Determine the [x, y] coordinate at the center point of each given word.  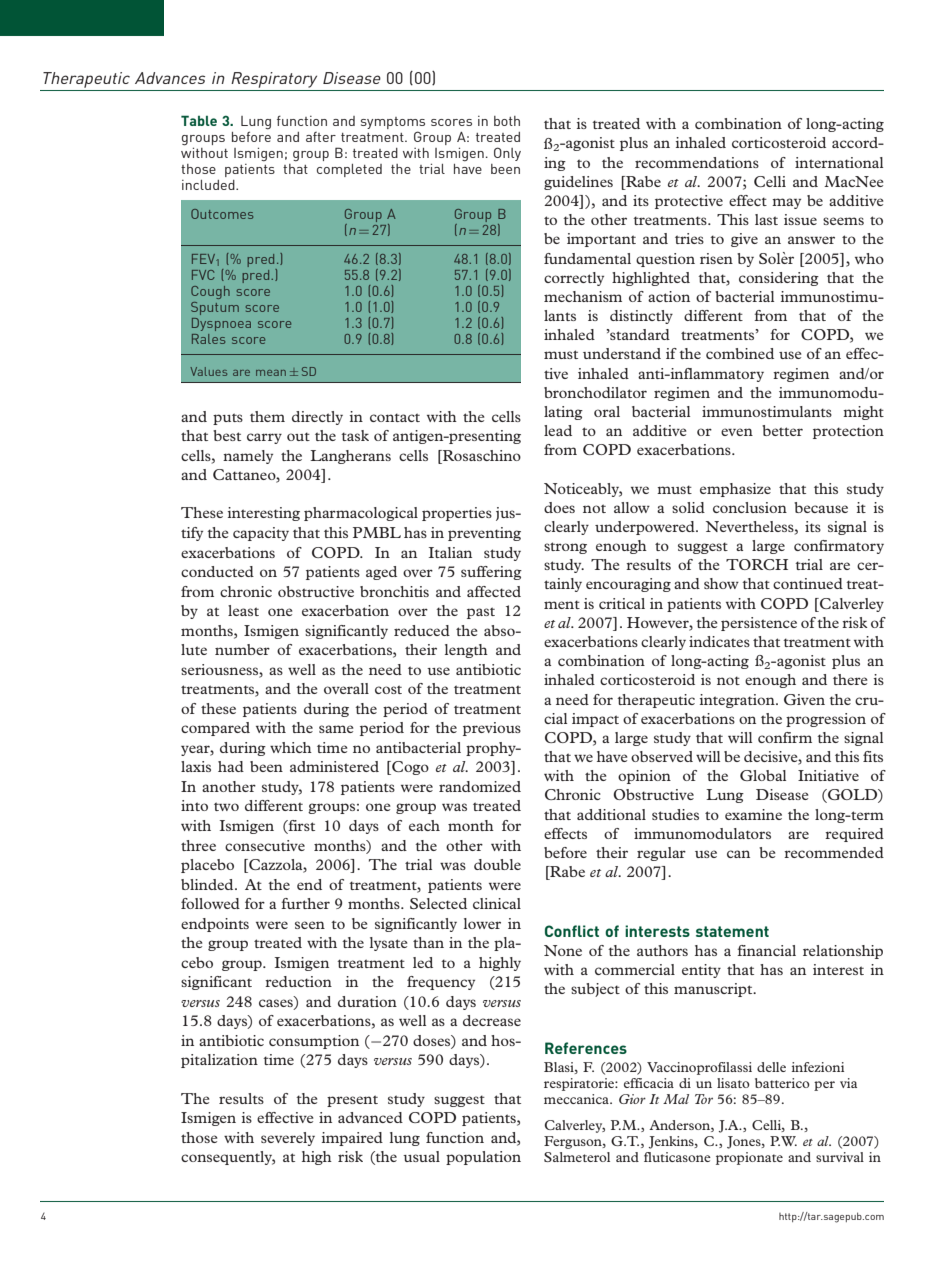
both [507, 121]
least [243, 610]
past [481, 613]
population [483, 1158]
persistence [759, 624]
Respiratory [274, 80]
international [839, 162]
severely [288, 1139]
